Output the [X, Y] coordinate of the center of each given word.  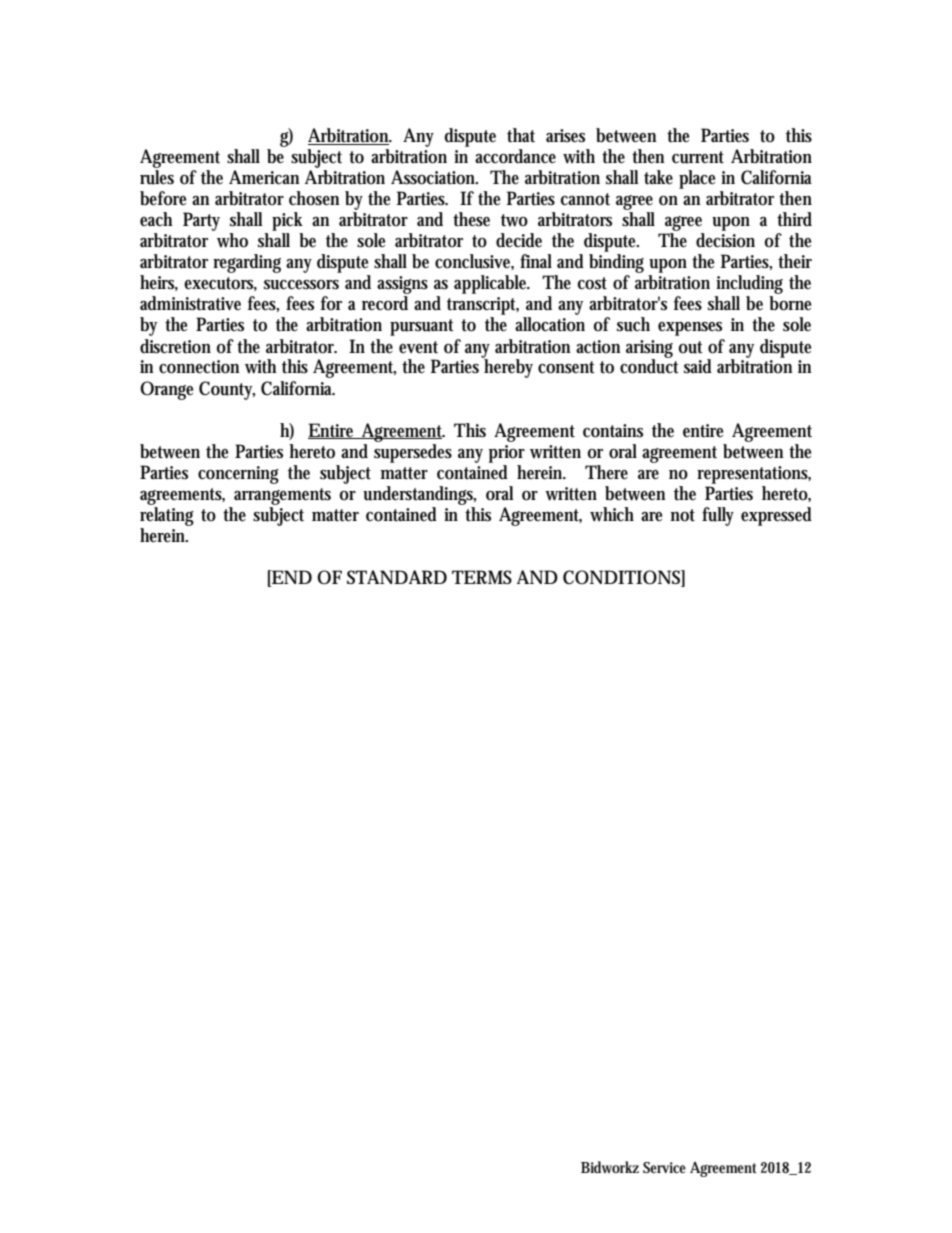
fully [718, 516]
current [698, 157]
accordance [515, 156]
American [264, 177]
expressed [776, 516]
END [291, 577]
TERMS [482, 577]
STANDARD [397, 577]
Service [664, 1167]
